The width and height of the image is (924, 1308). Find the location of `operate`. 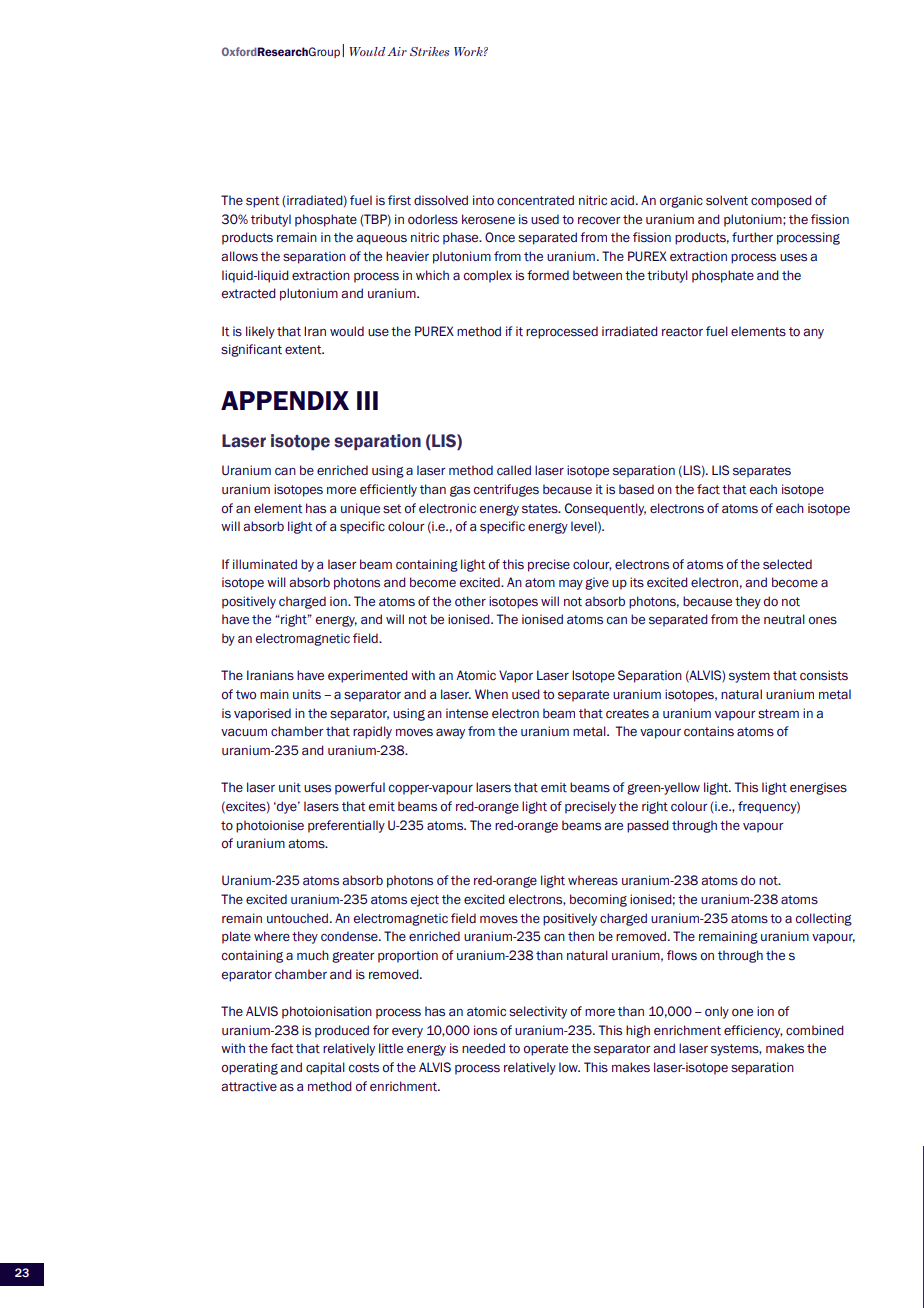

operate is located at coordinates (546, 1050).
